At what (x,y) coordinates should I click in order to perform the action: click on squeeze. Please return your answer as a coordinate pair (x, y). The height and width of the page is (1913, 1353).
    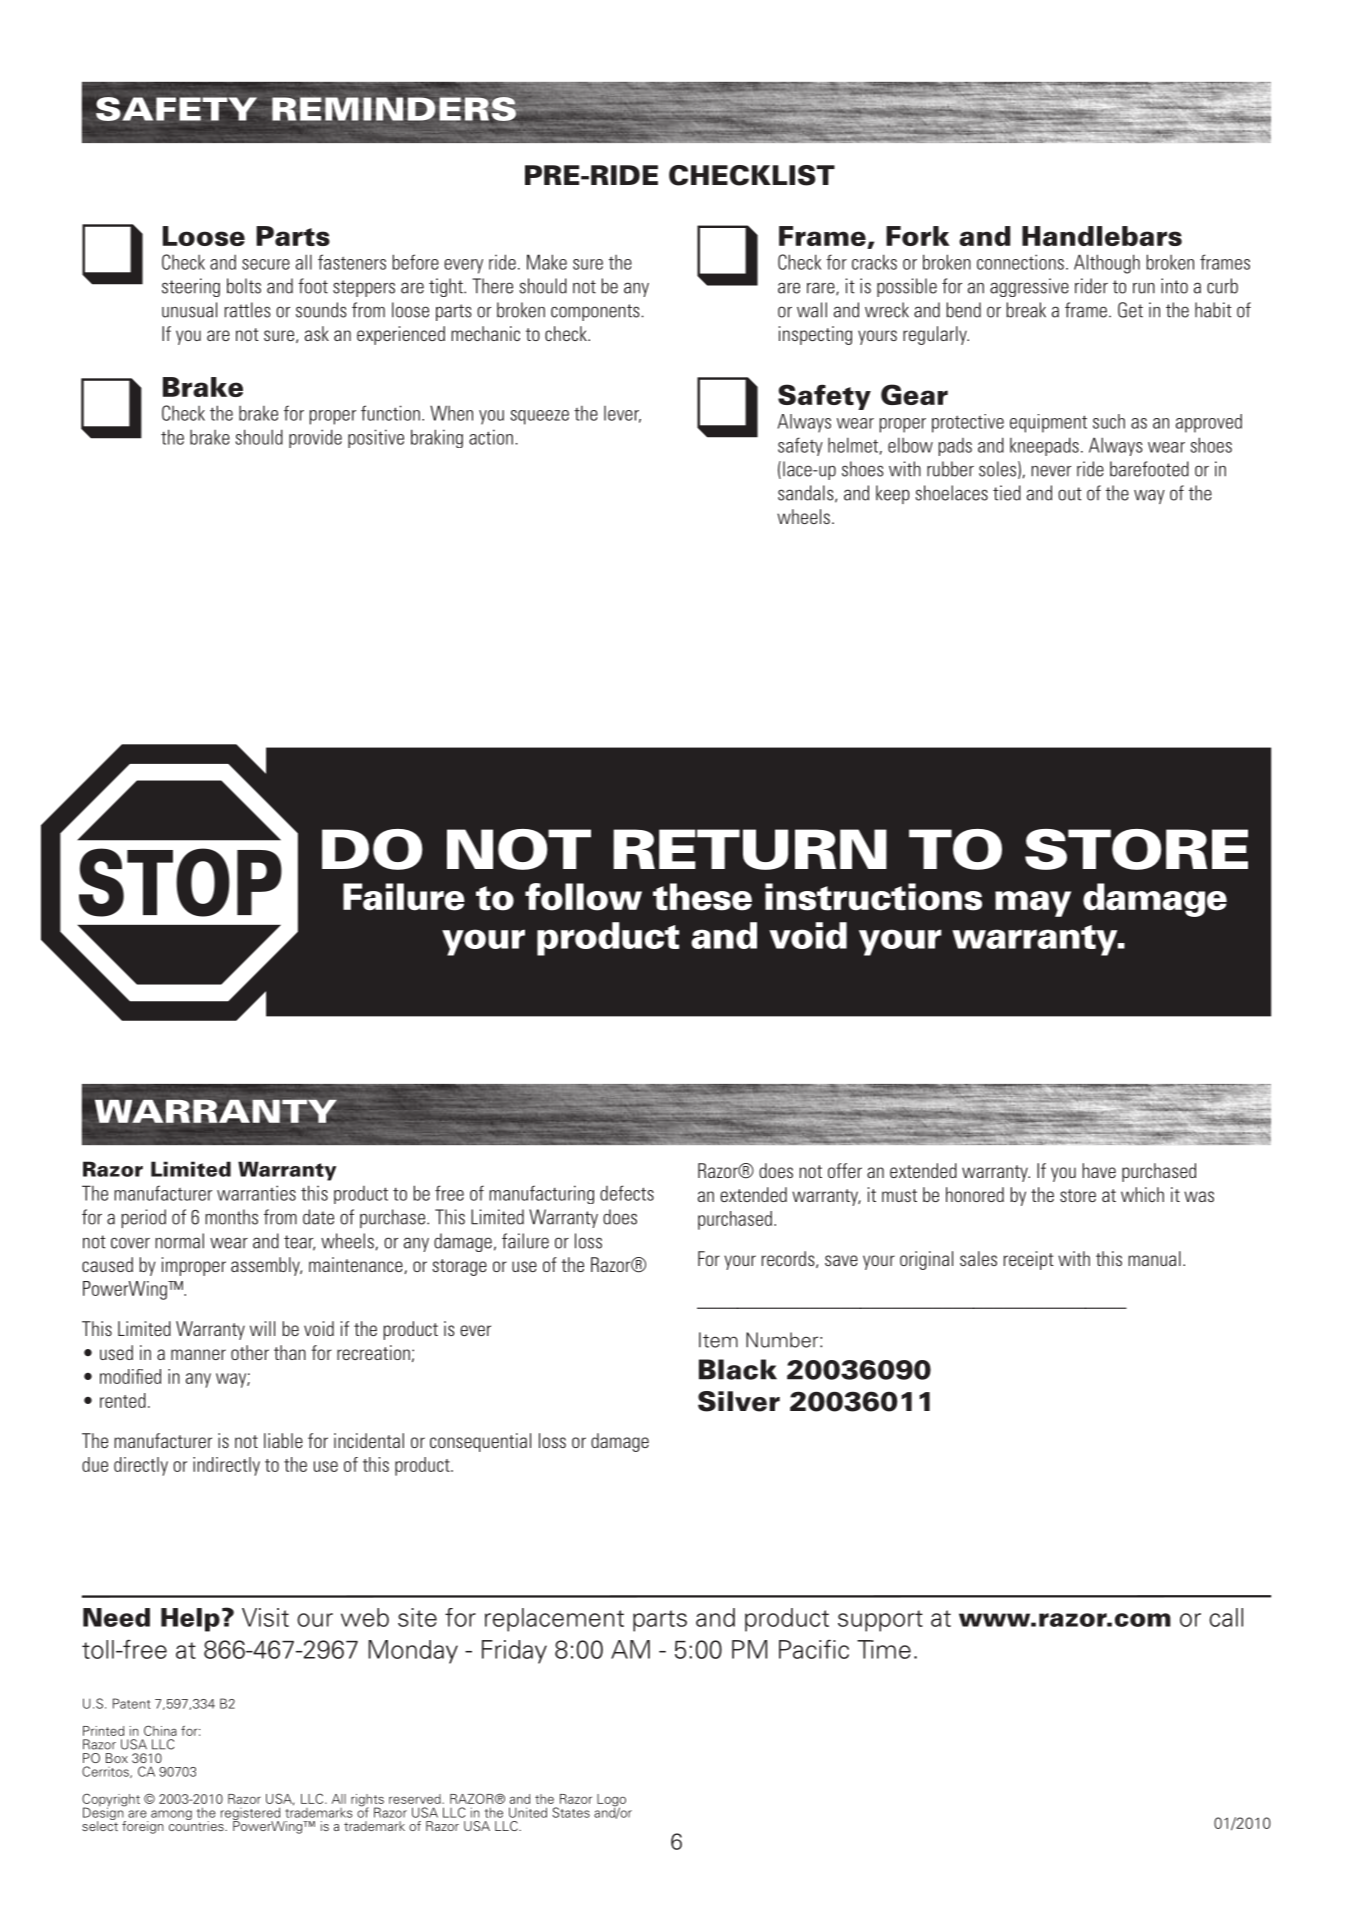
    Looking at the image, I should click on (539, 417).
